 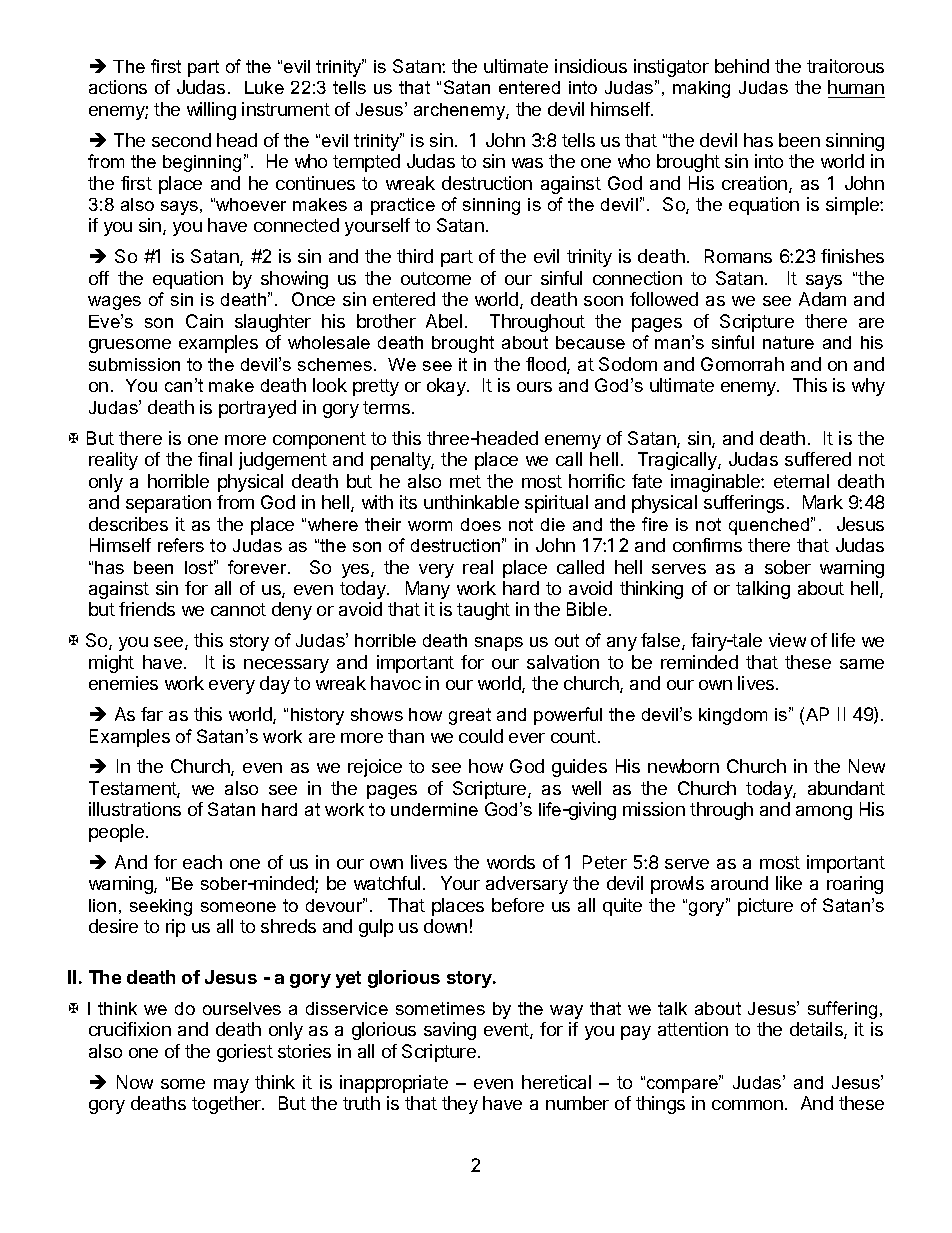 What do you see at coordinates (846, 788) in the screenshot?
I see `abundant` at bounding box center [846, 788].
